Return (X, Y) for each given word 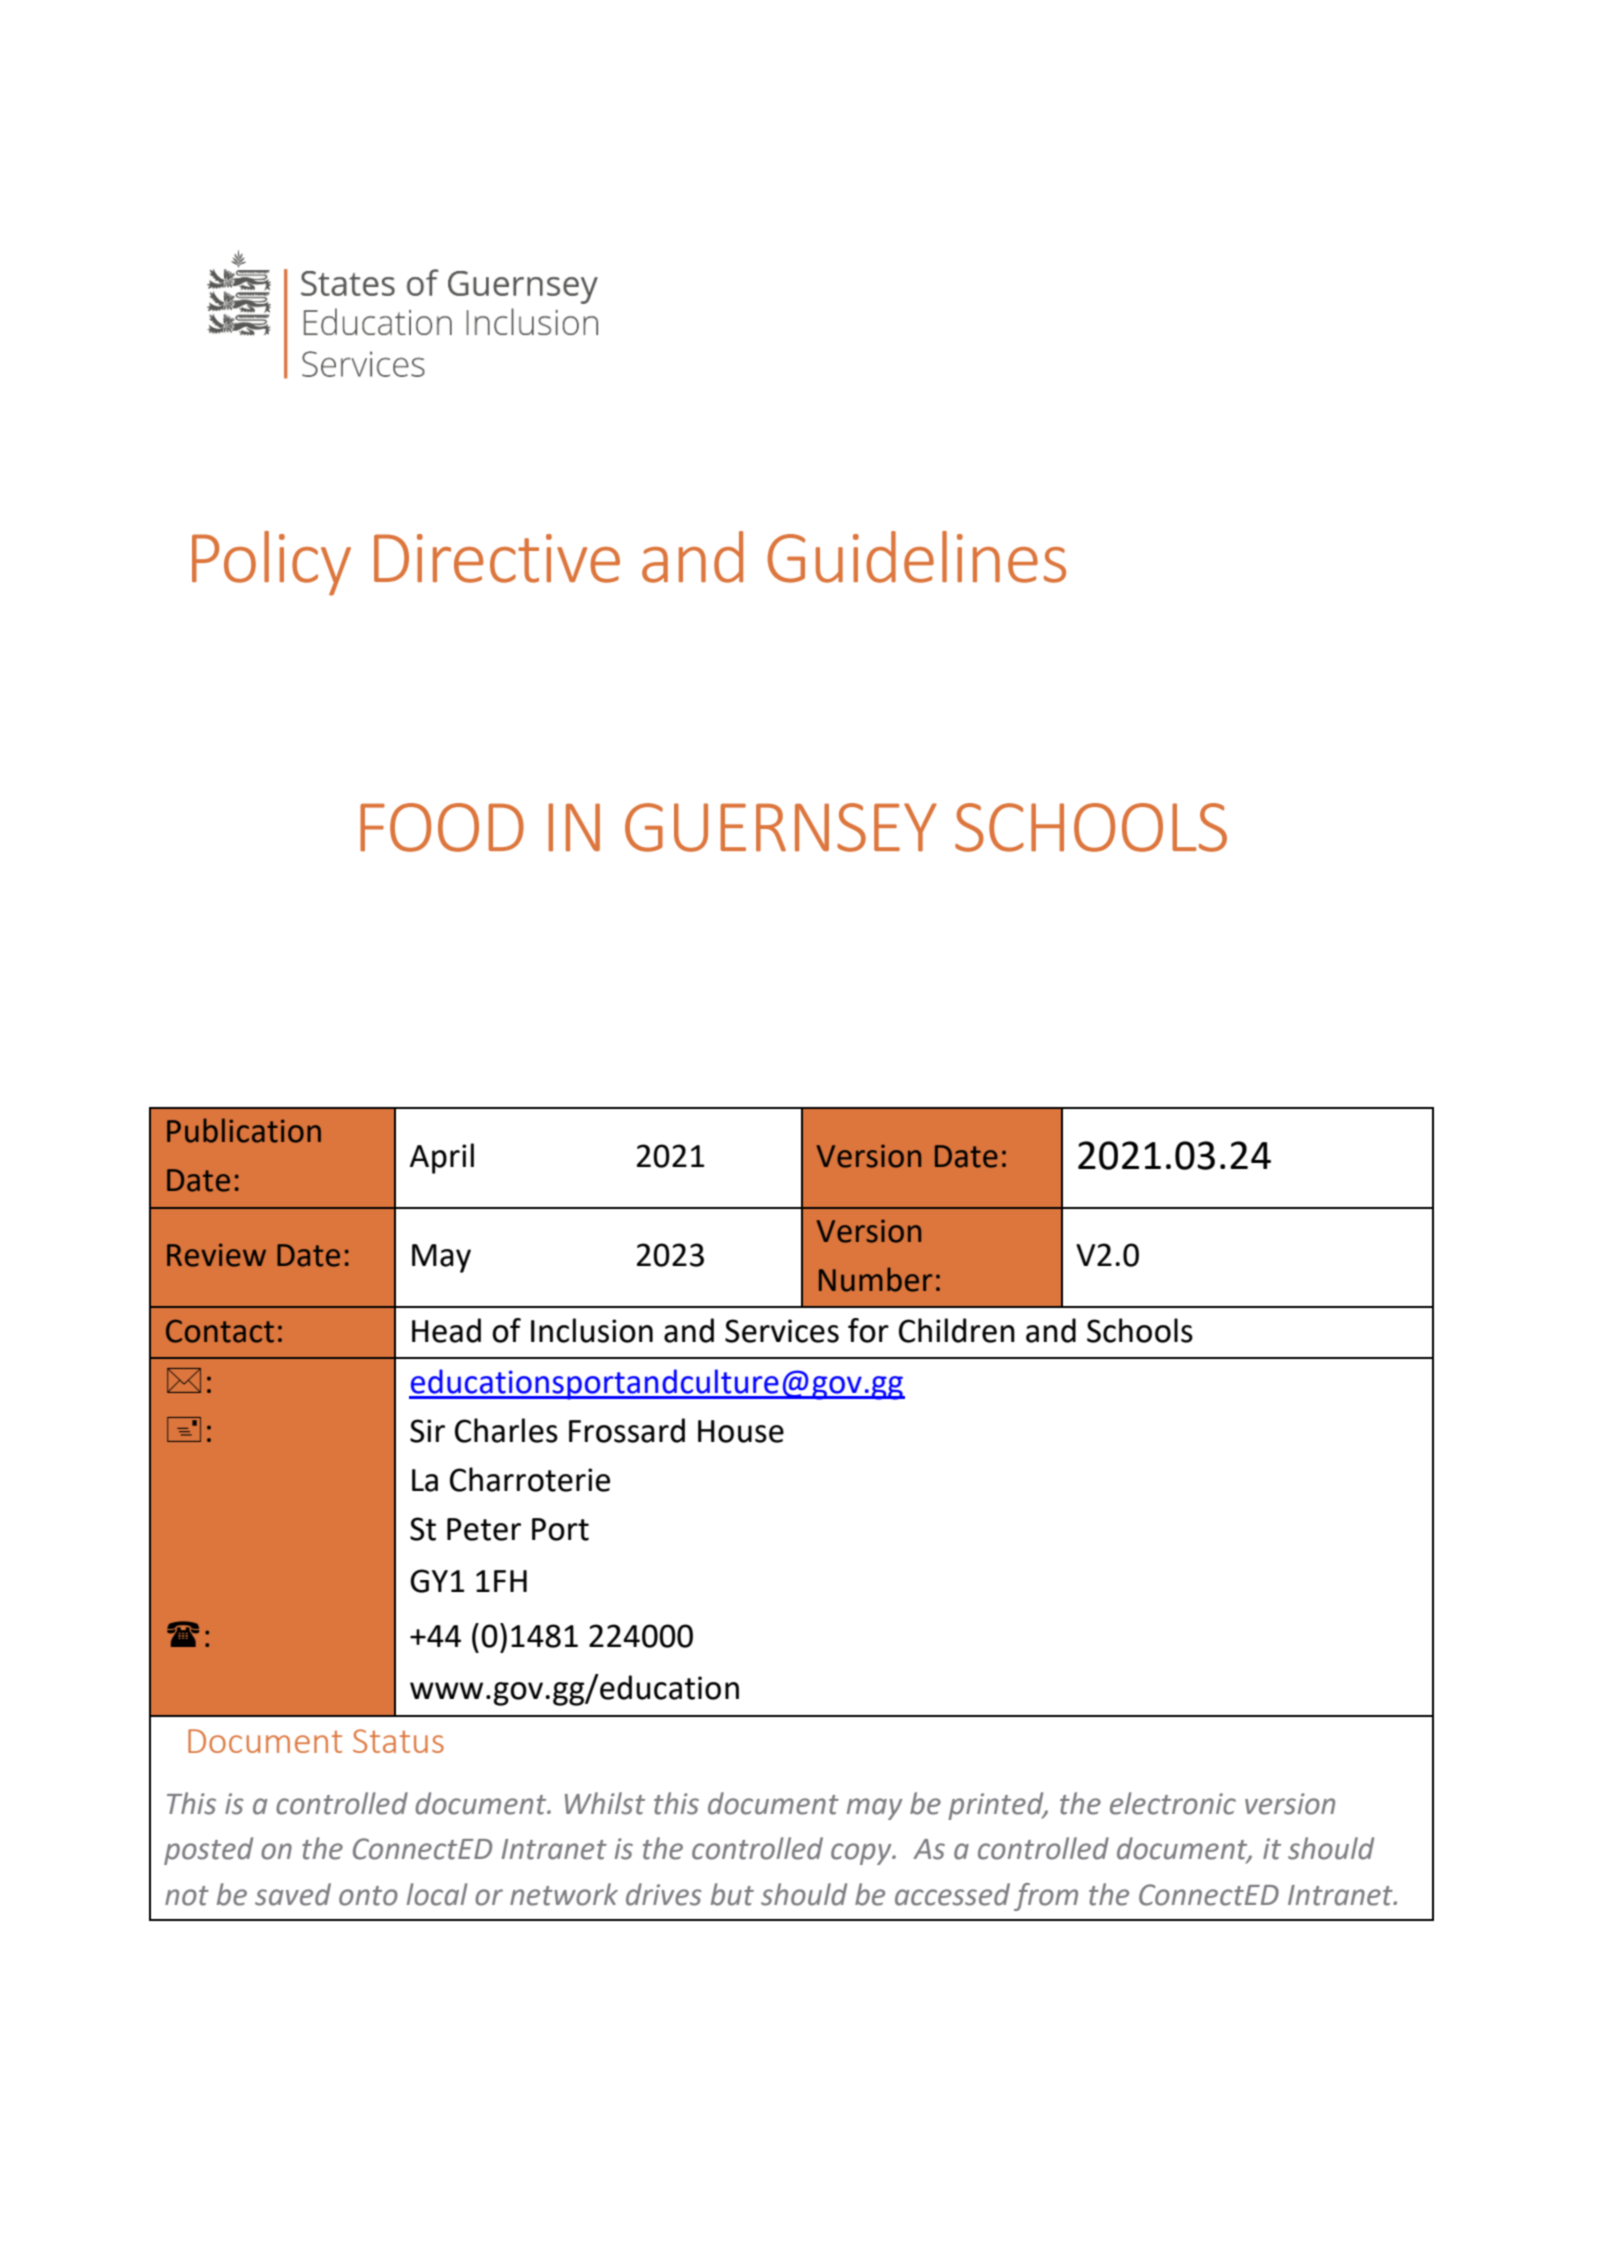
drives (664, 1894)
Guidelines (916, 557)
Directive (497, 558)
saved (293, 1894)
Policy (271, 563)
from (1046, 1897)
